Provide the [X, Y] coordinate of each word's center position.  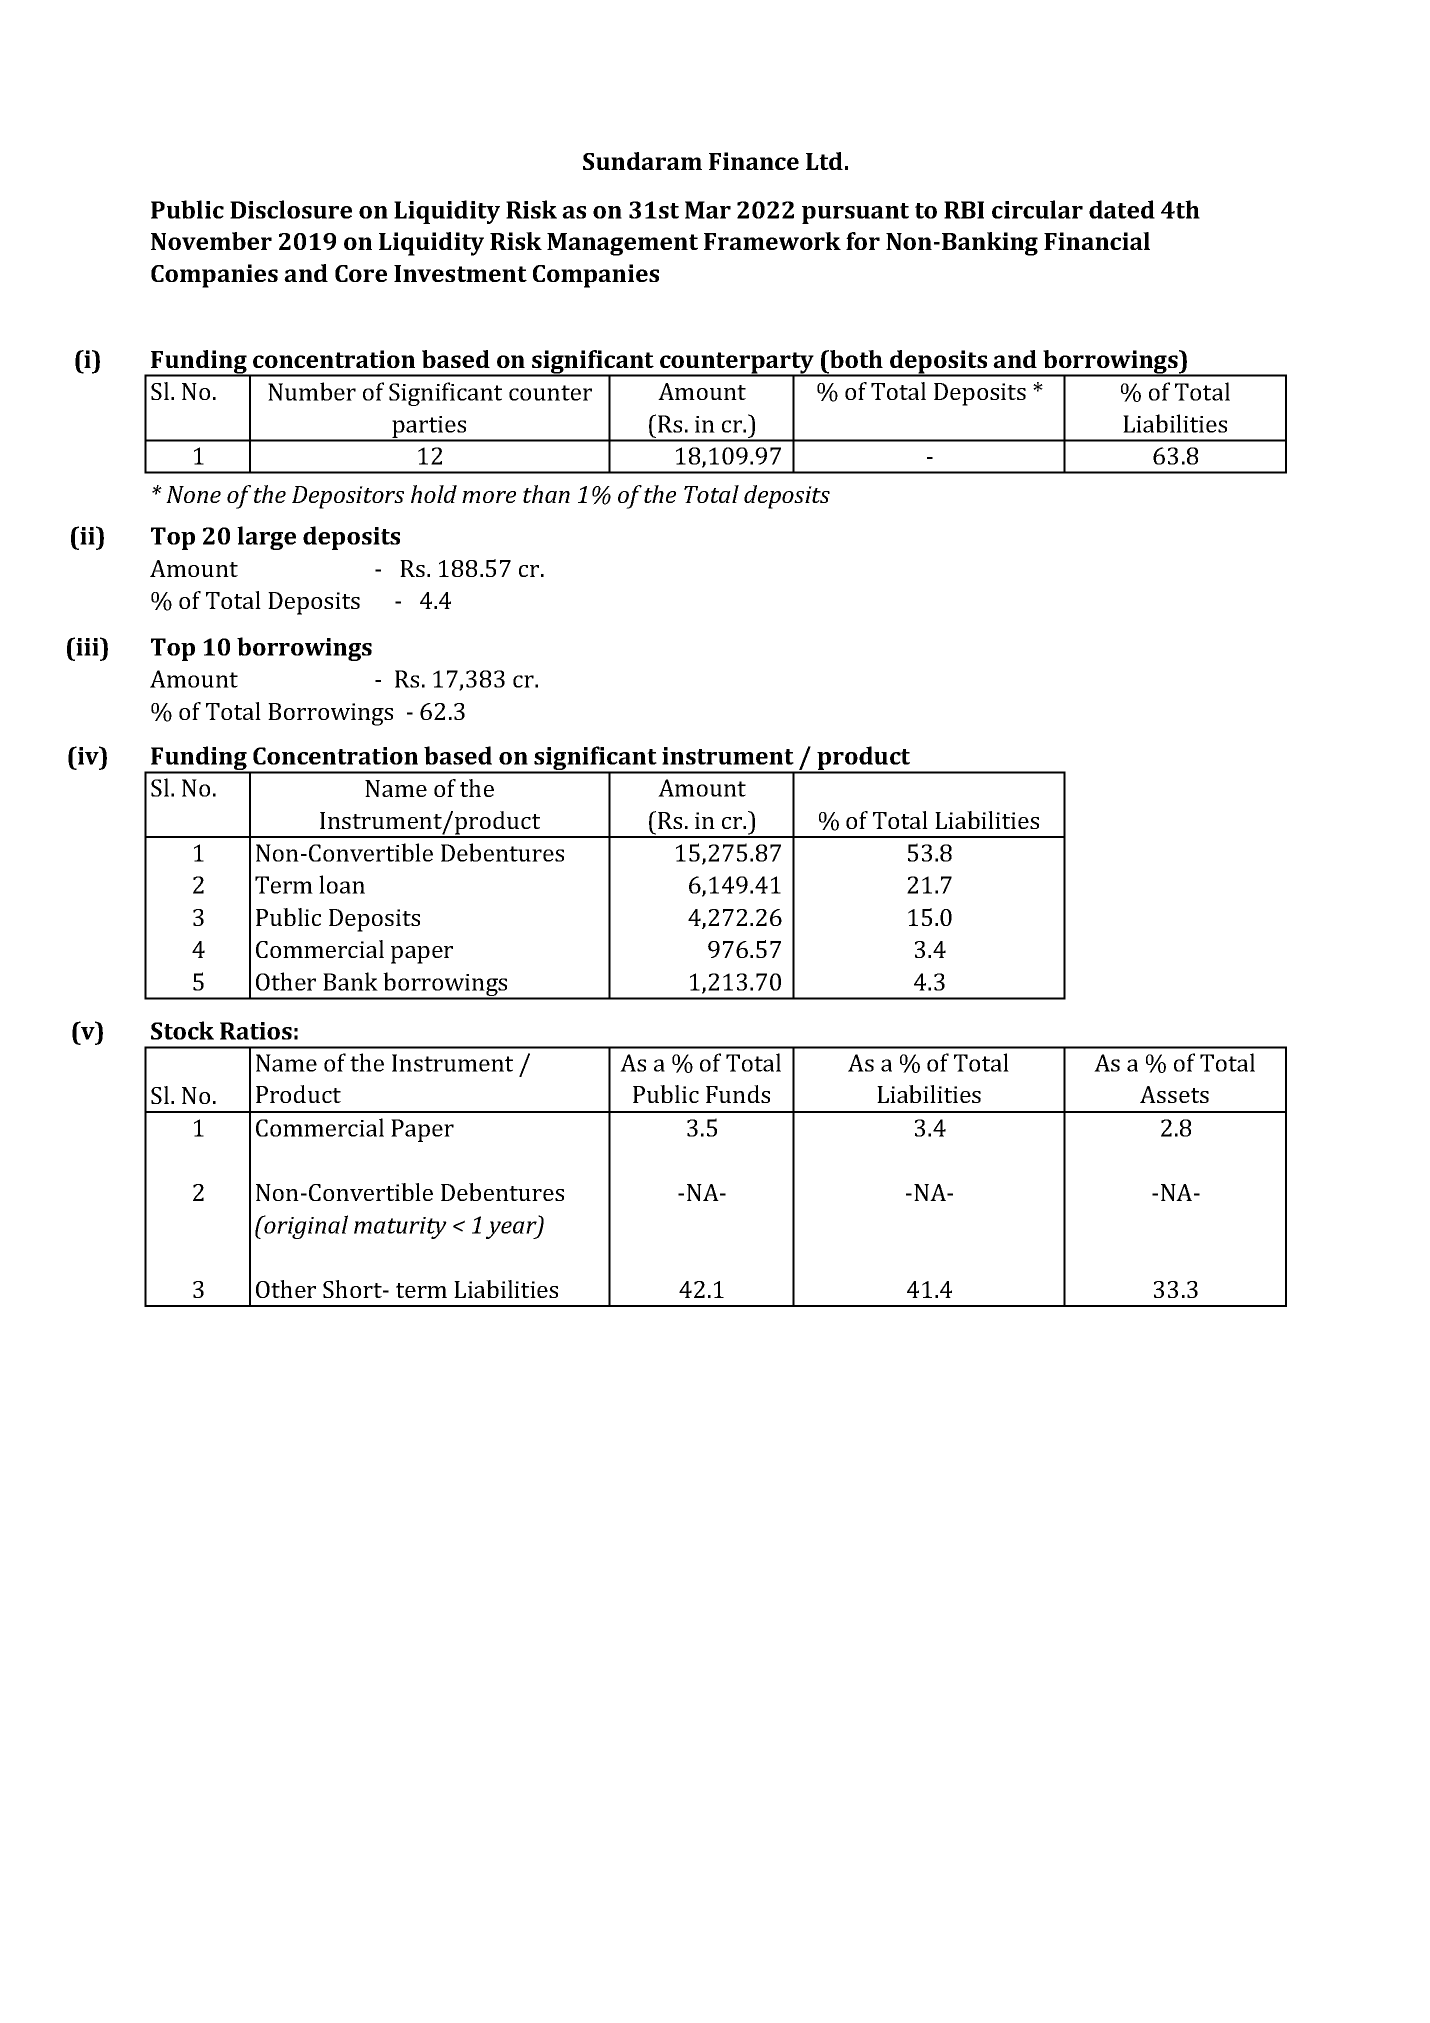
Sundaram [642, 161]
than [546, 494]
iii [88, 646]
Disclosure [291, 209]
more [489, 497]
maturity [400, 1228]
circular [1037, 209]
